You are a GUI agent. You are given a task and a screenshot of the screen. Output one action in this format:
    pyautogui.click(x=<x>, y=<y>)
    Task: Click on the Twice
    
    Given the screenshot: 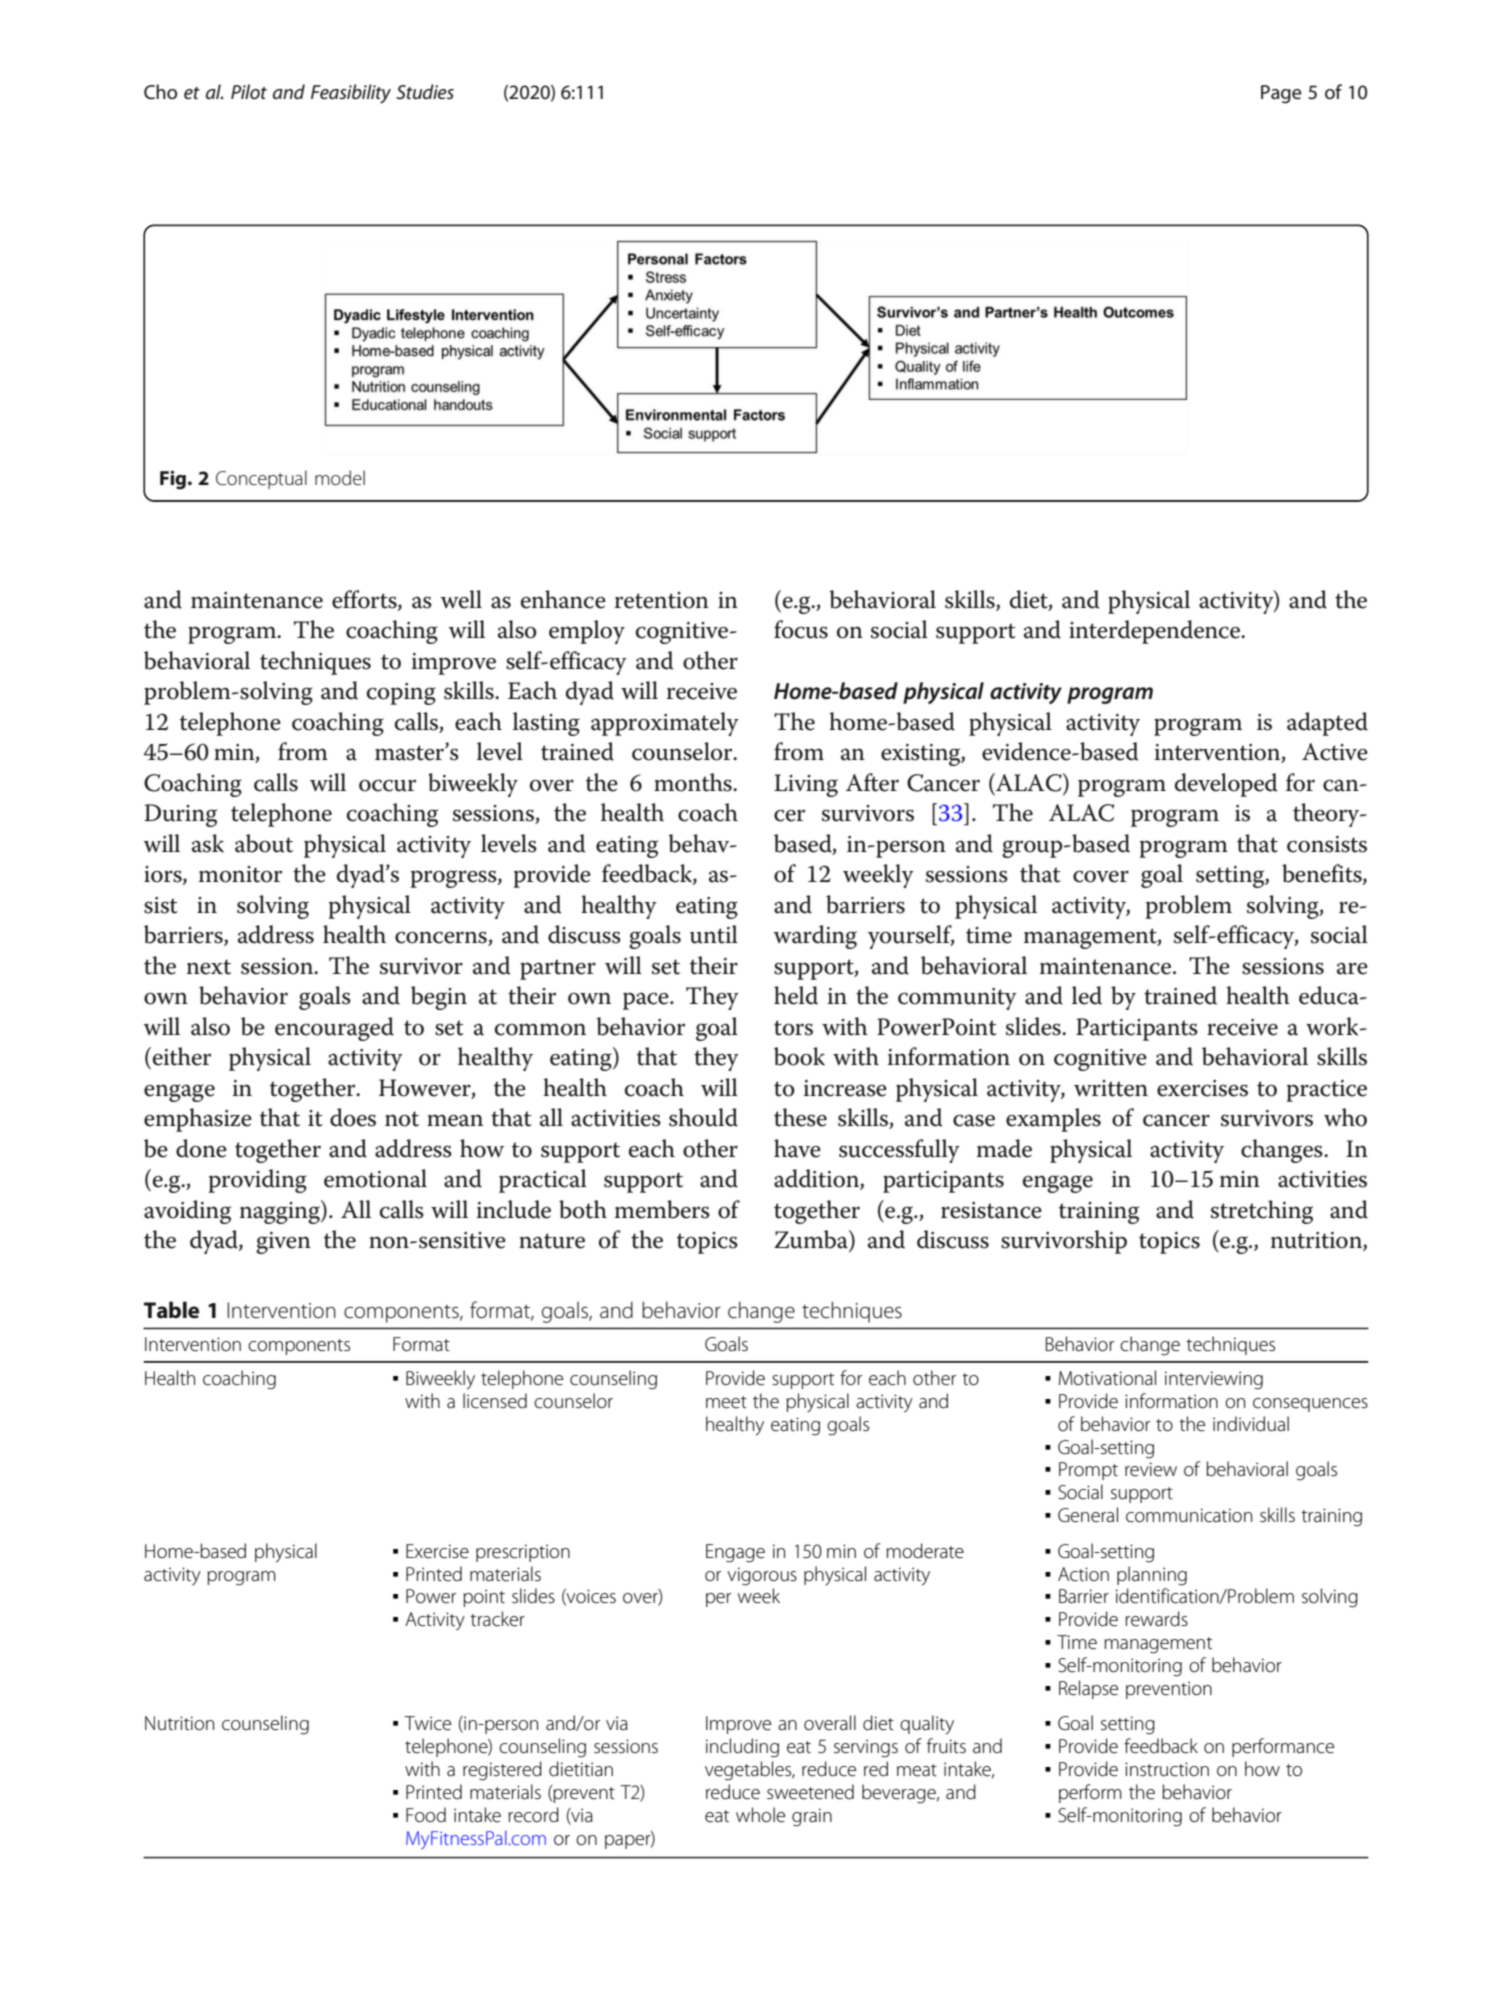 What is the action you would take?
    pyautogui.click(x=427, y=1723)
